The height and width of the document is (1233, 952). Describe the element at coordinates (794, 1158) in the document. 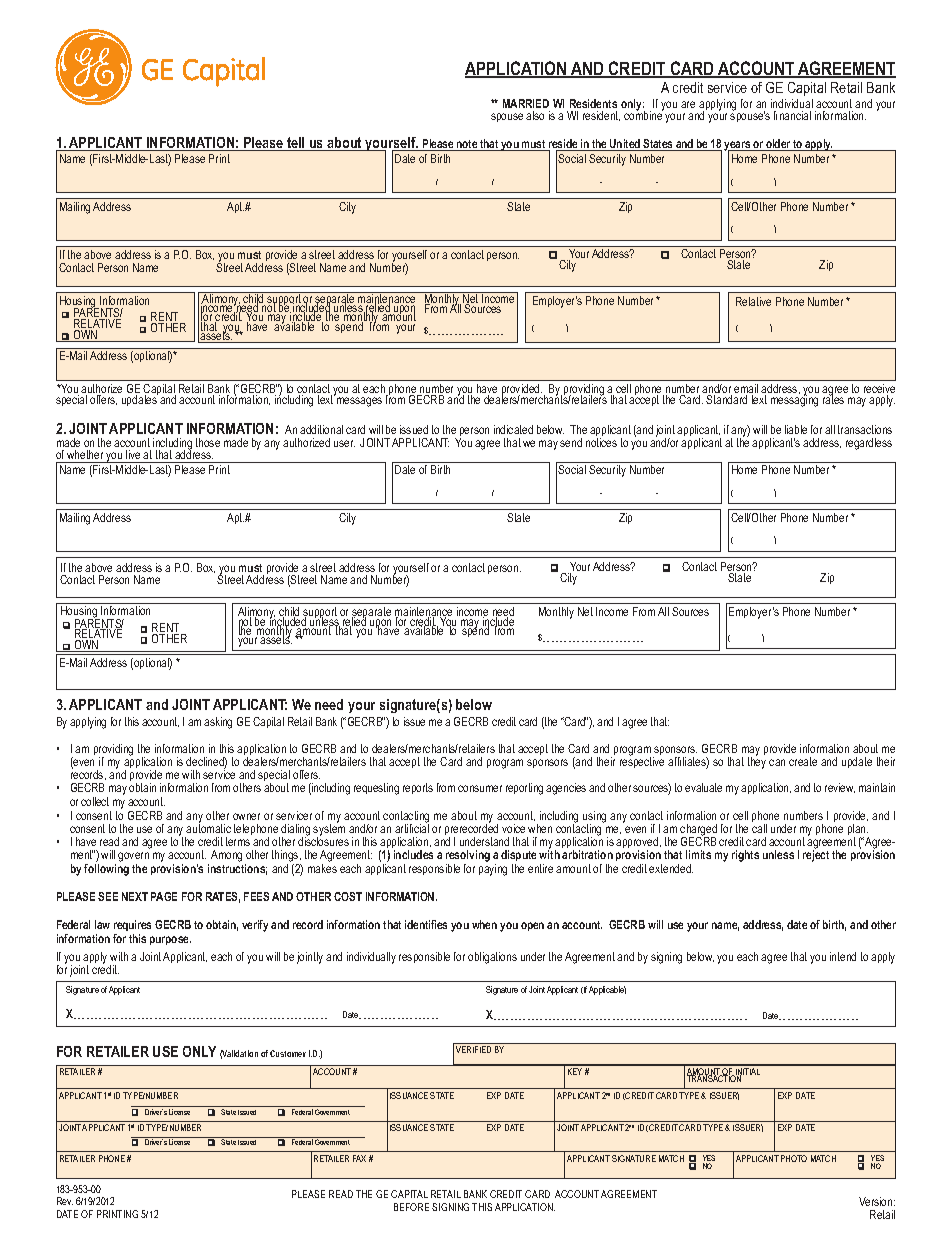

I see `PHOTO` at that location.
